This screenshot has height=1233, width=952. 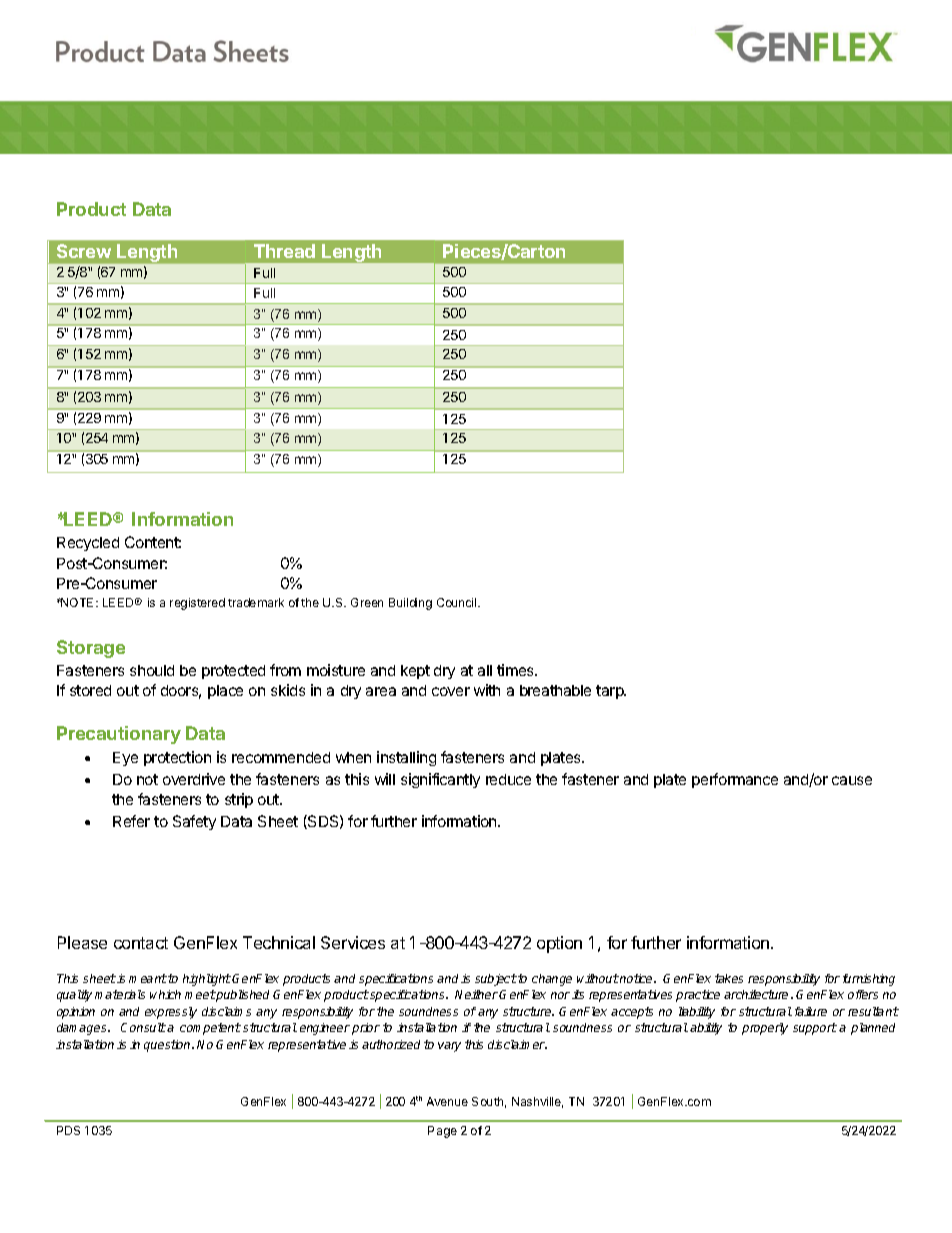 I want to click on cover, so click(x=451, y=691).
